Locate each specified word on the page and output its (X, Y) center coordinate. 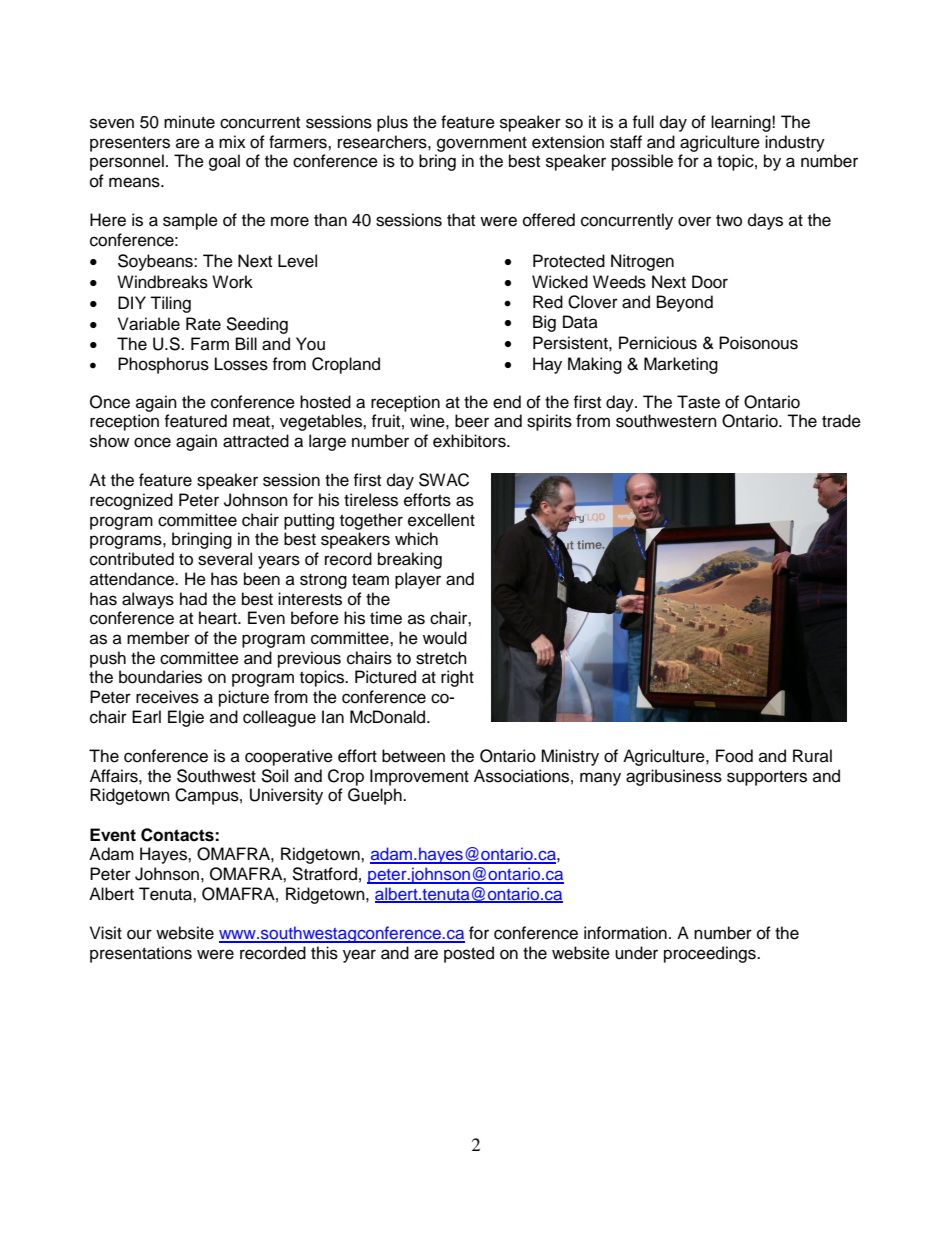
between (413, 756)
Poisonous (758, 343)
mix (232, 141)
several (225, 559)
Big (544, 323)
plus (392, 123)
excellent (441, 520)
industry (795, 143)
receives (167, 697)
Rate (203, 324)
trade (841, 421)
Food (734, 756)
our (139, 934)
